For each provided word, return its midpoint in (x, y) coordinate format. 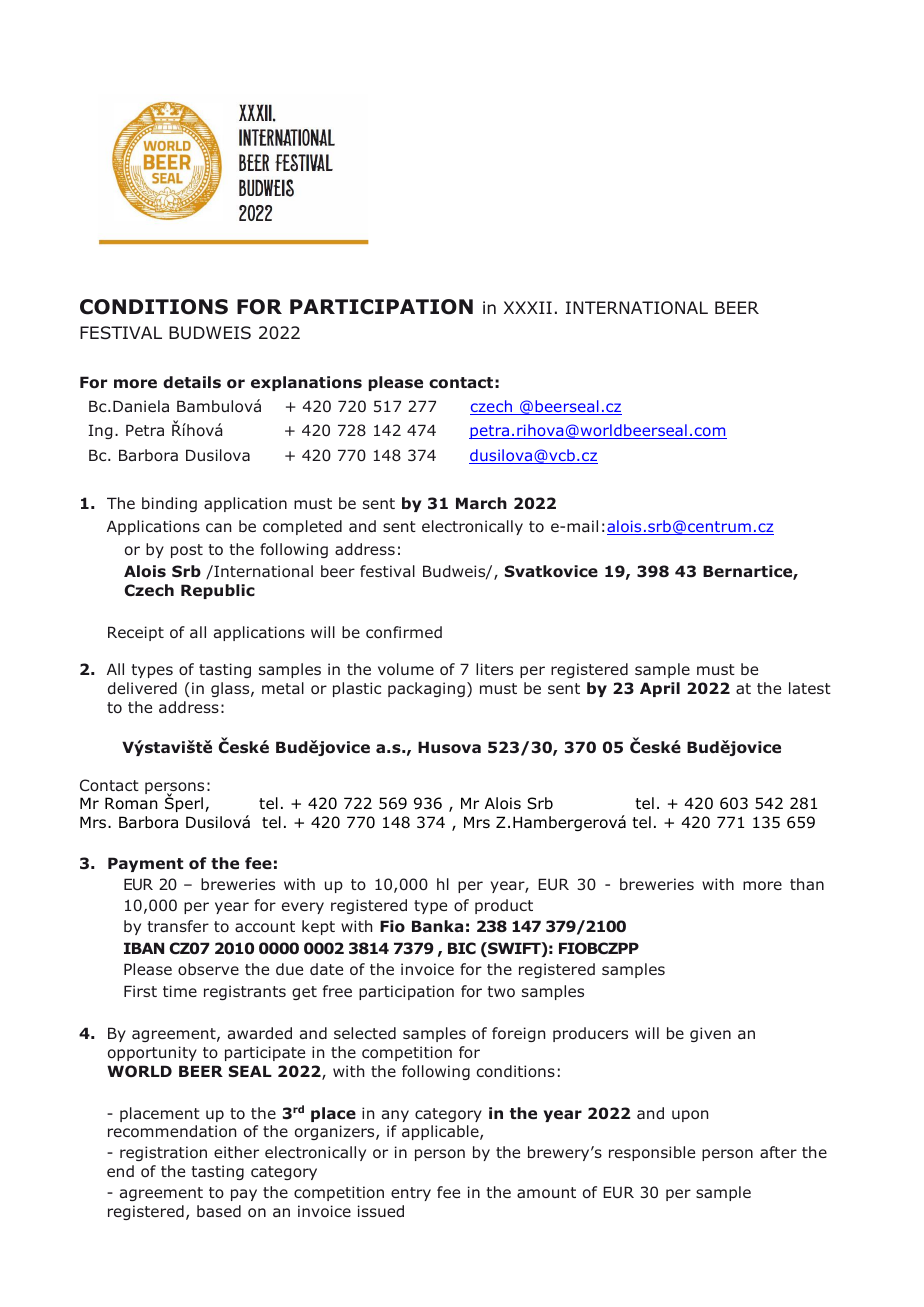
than (807, 884)
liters (494, 669)
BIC (462, 948)
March (481, 503)
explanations (306, 383)
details (192, 382)
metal (283, 688)
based (219, 1211)
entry (411, 1194)
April (660, 689)
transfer (178, 926)
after (778, 1152)
